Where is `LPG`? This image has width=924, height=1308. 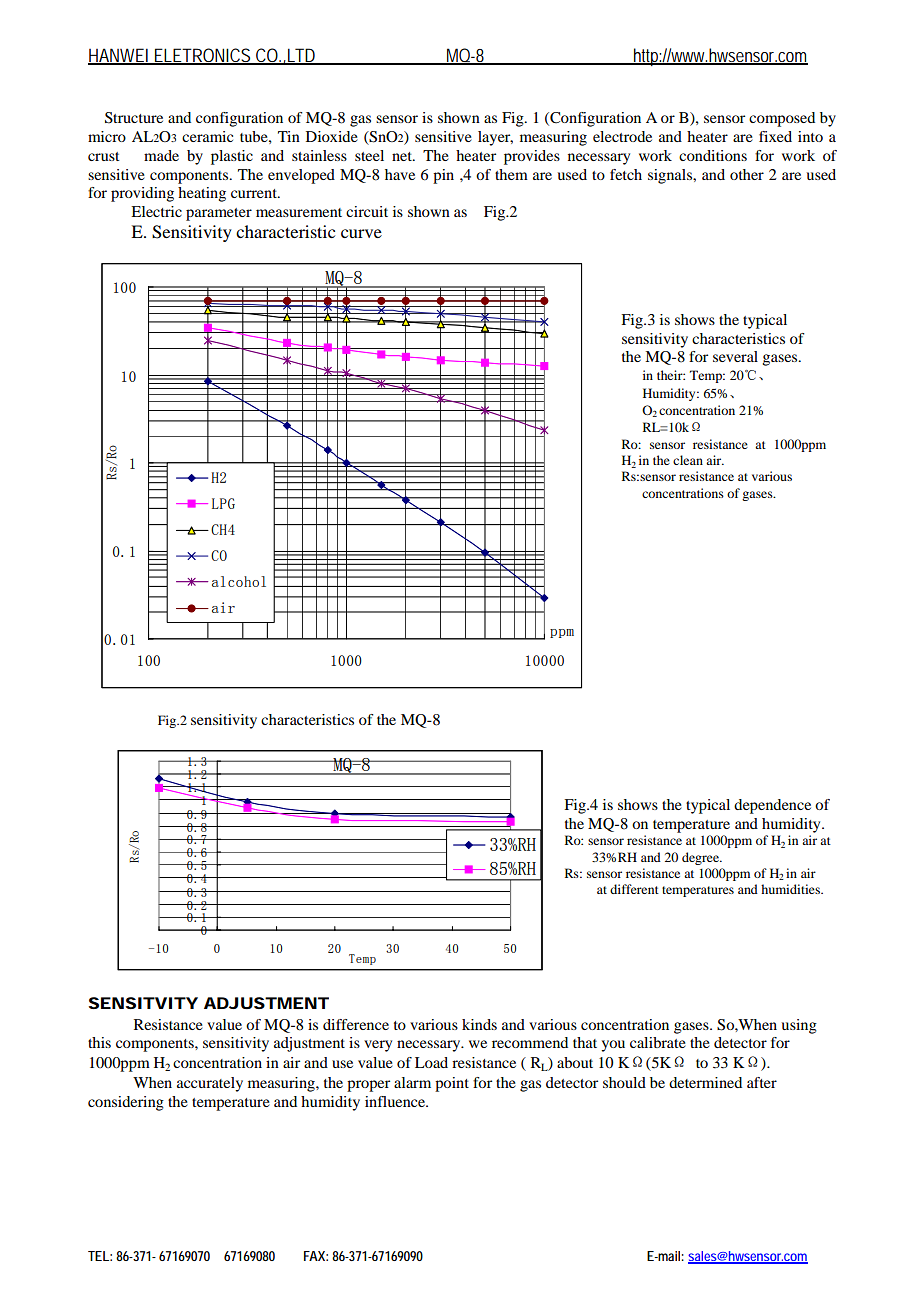
LPG is located at coordinates (223, 503).
